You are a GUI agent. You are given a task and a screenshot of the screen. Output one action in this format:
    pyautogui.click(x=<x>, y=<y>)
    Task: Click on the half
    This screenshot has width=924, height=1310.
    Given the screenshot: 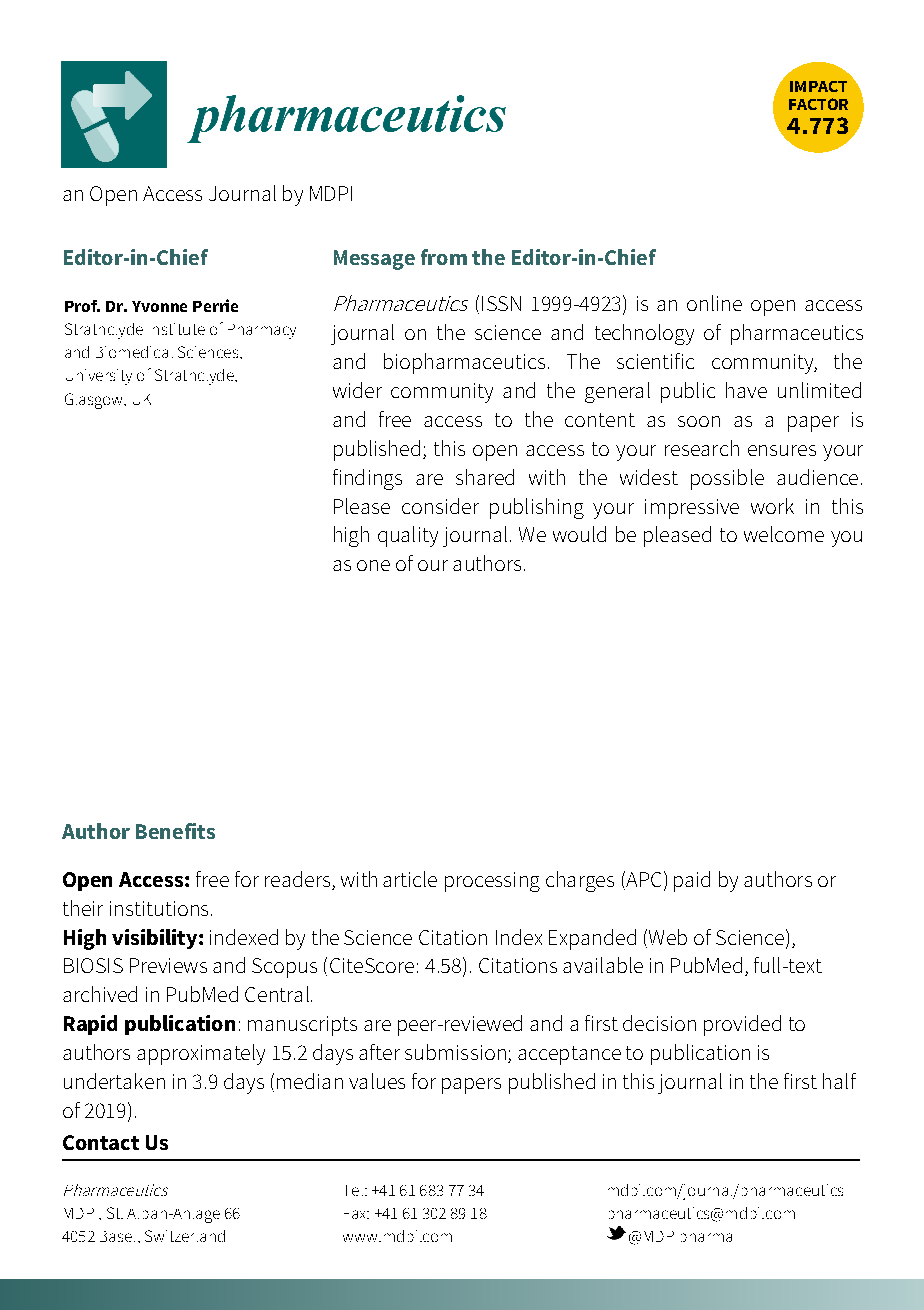 What is the action you would take?
    pyautogui.click(x=839, y=1081)
